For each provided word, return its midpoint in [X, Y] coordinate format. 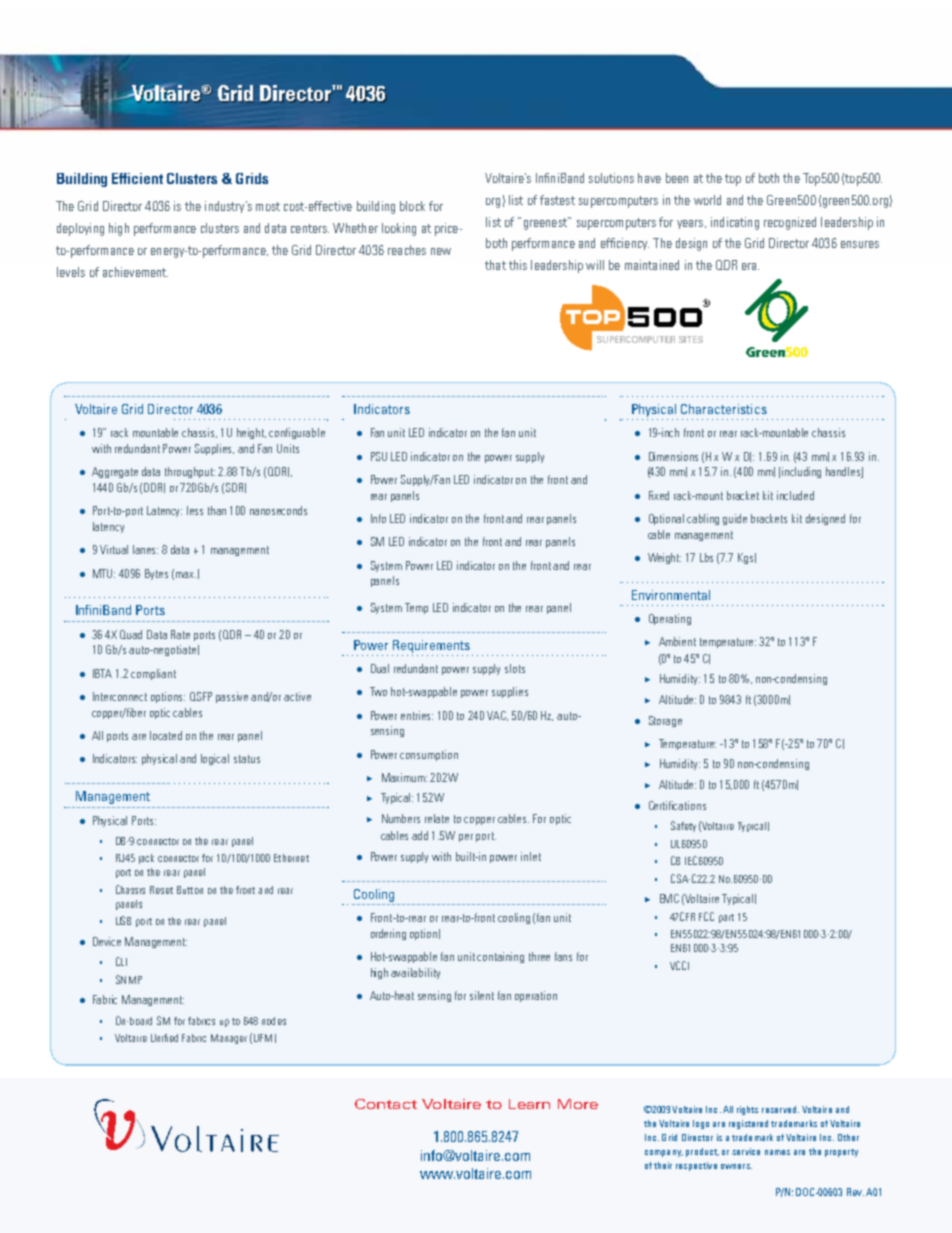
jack [146, 859]
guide [735, 519]
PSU [379, 456]
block [412, 206]
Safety [683, 826]
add [420, 835]
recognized [790, 223]
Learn [529, 1104]
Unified [164, 1038]
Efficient [137, 178]
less [195, 510]
